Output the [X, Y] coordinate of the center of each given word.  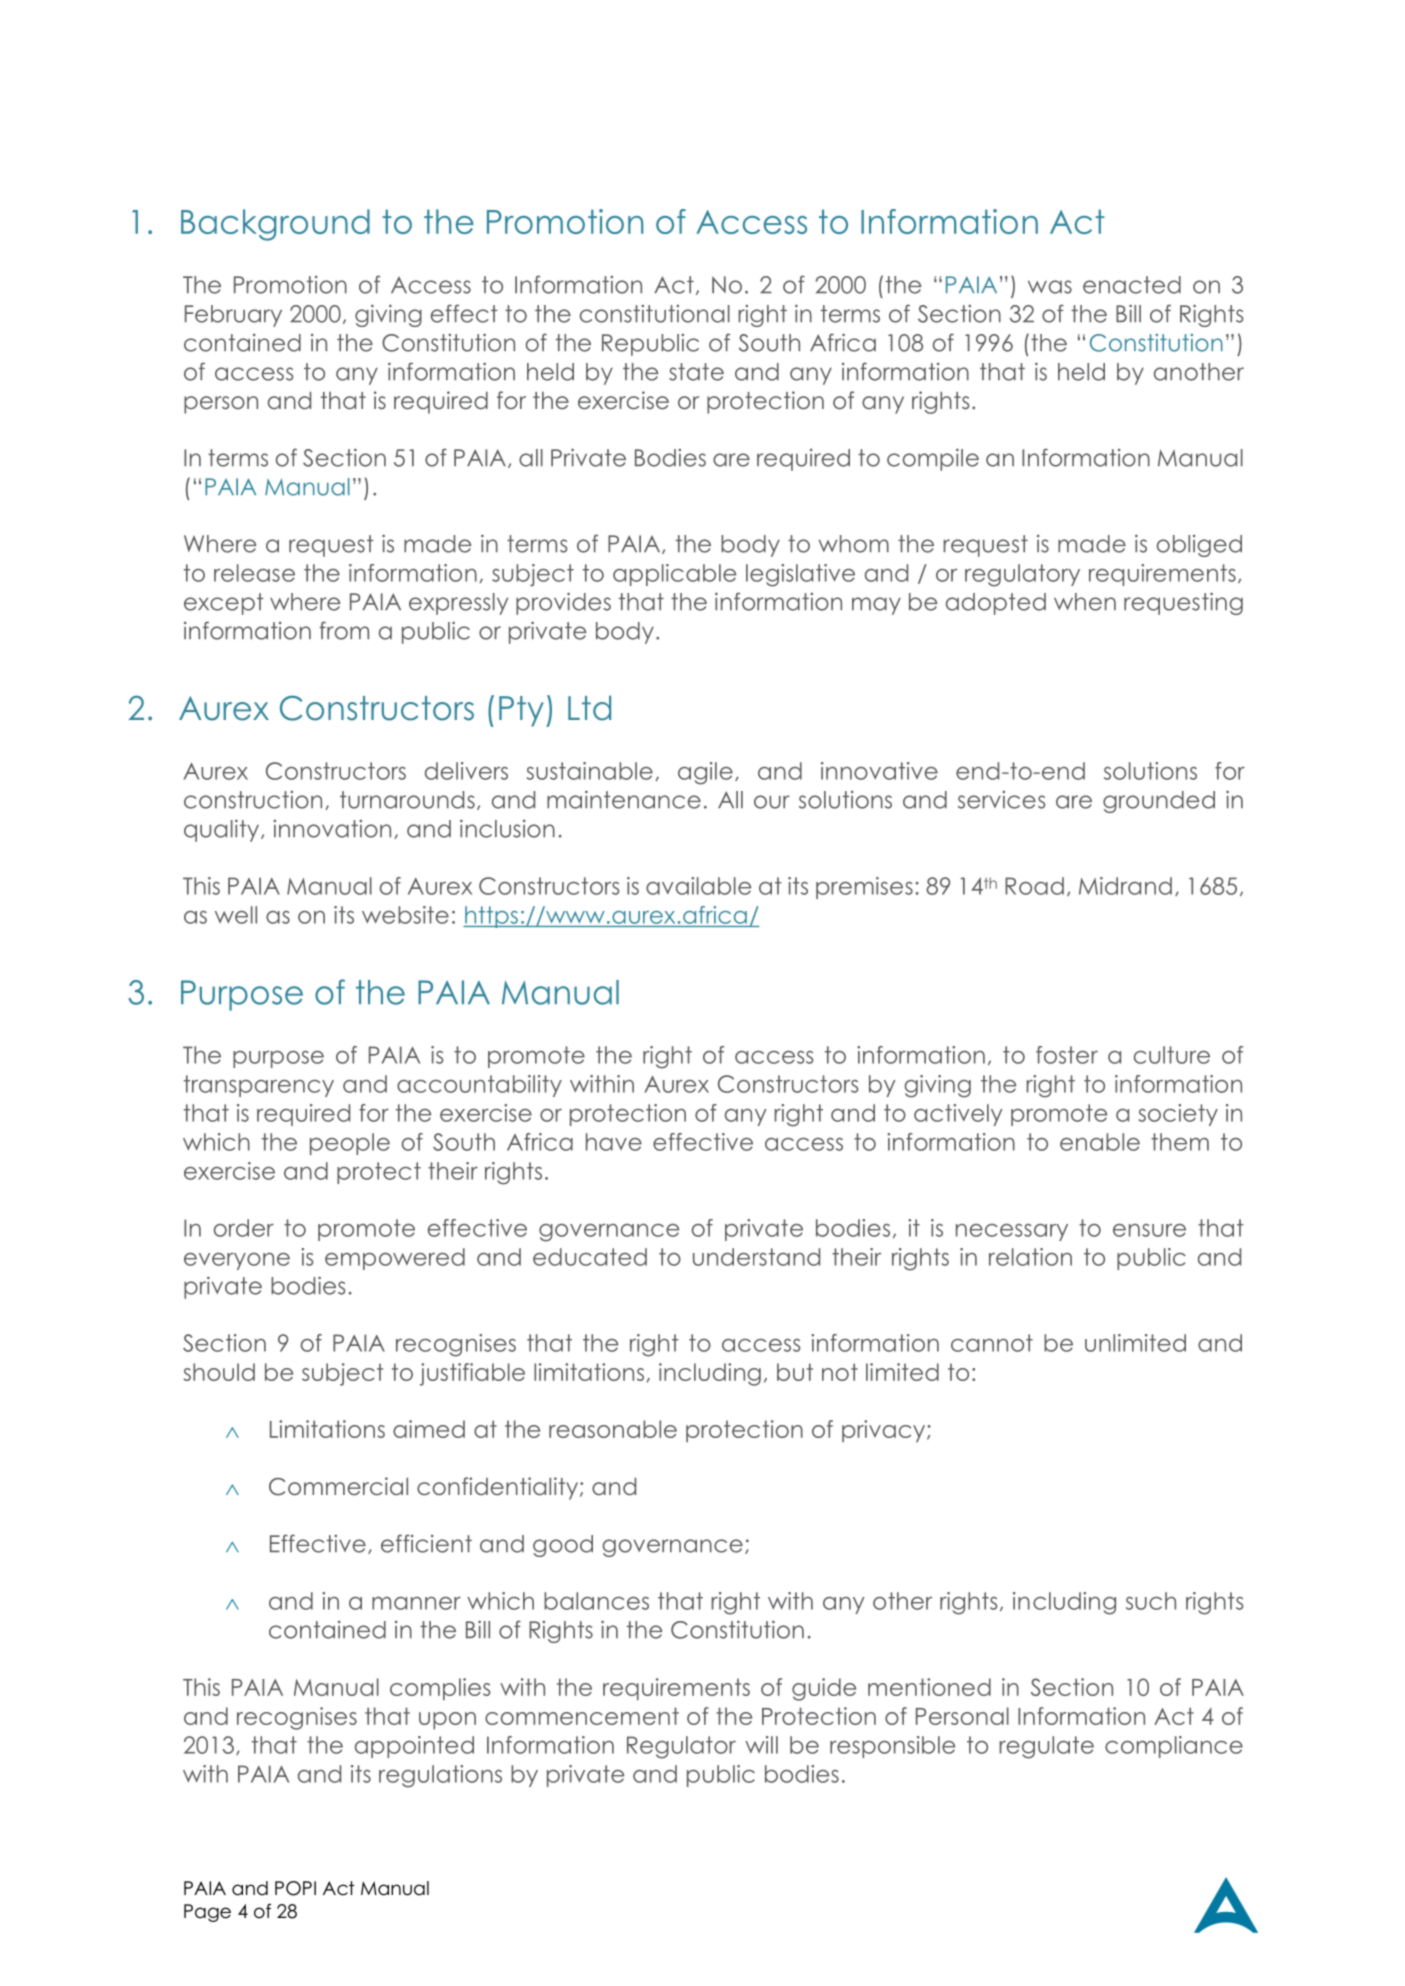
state [696, 372]
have [614, 1142]
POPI [295, 1888]
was [1050, 287]
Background [275, 225]
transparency [259, 1086]
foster [1067, 1055]
